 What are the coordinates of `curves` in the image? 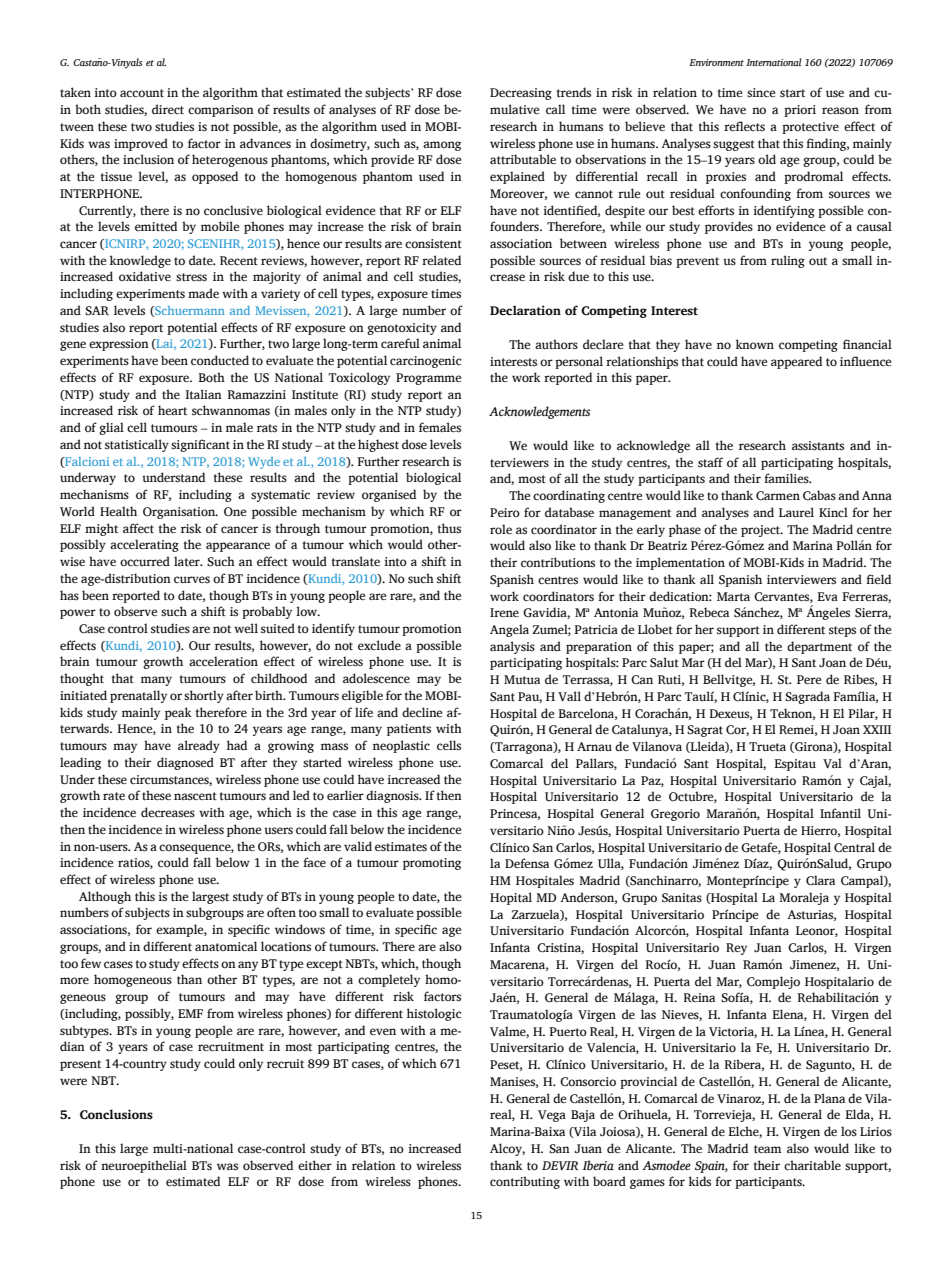 It's located at (192, 579).
